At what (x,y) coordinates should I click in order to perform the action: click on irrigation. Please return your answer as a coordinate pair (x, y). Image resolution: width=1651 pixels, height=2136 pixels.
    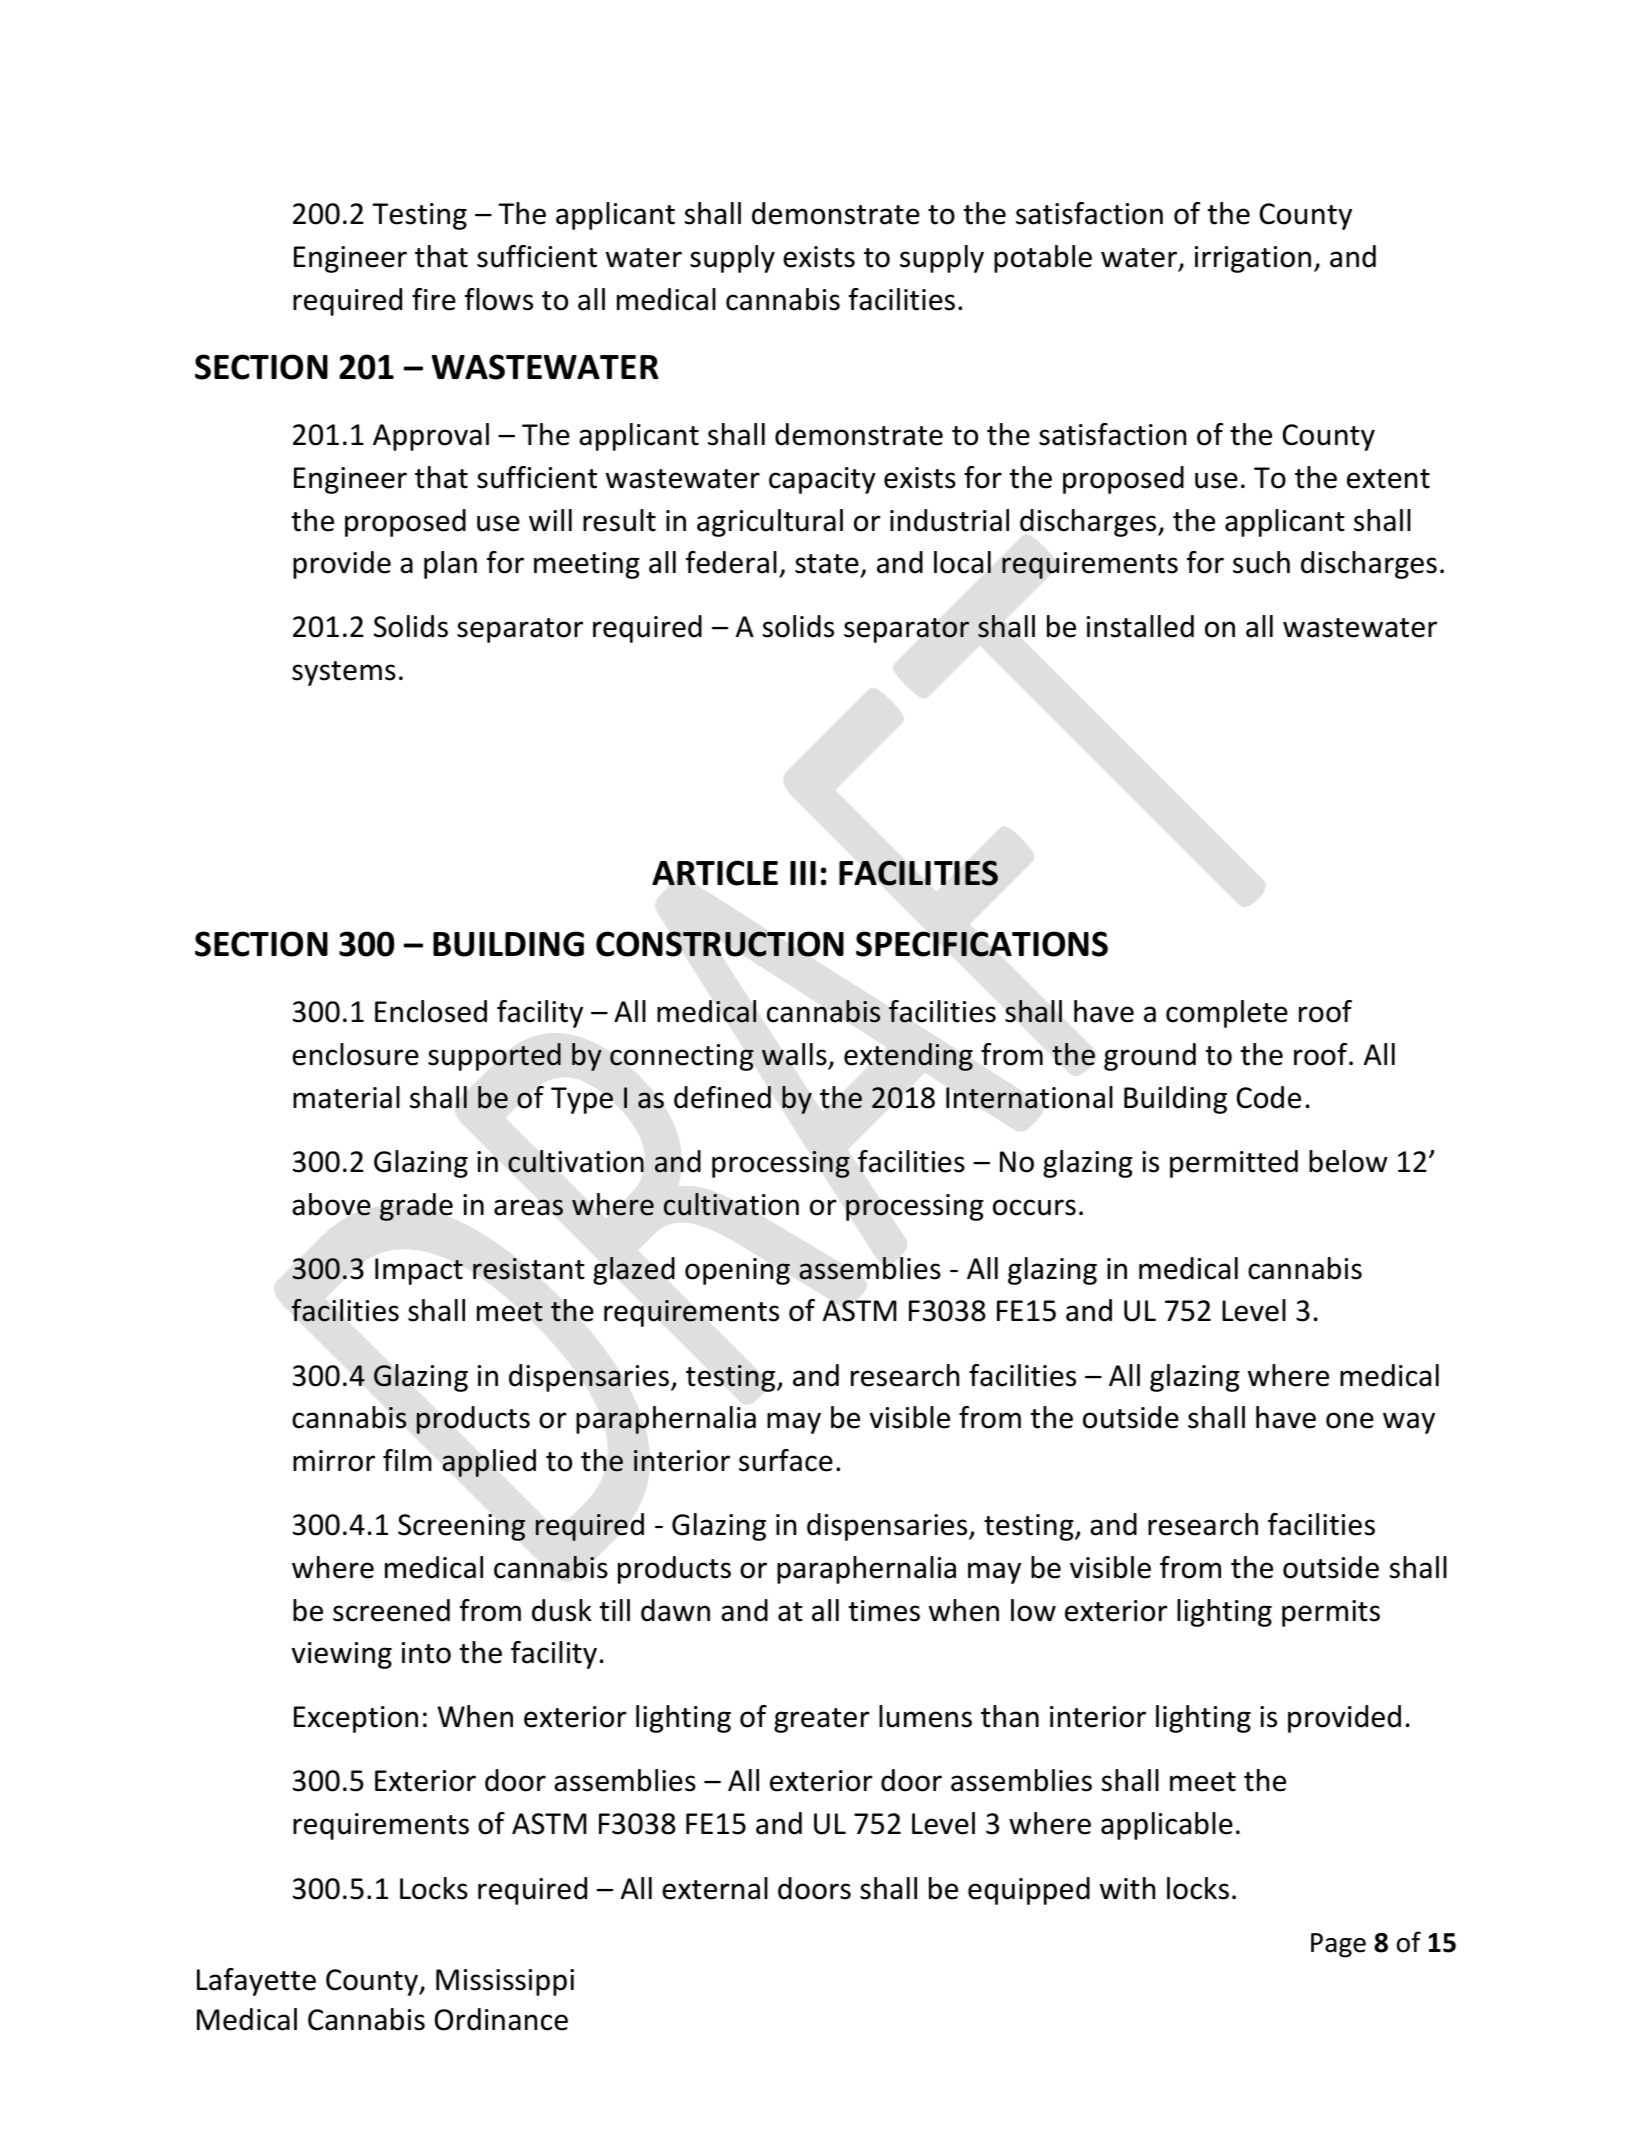
    Looking at the image, I should click on (1253, 259).
